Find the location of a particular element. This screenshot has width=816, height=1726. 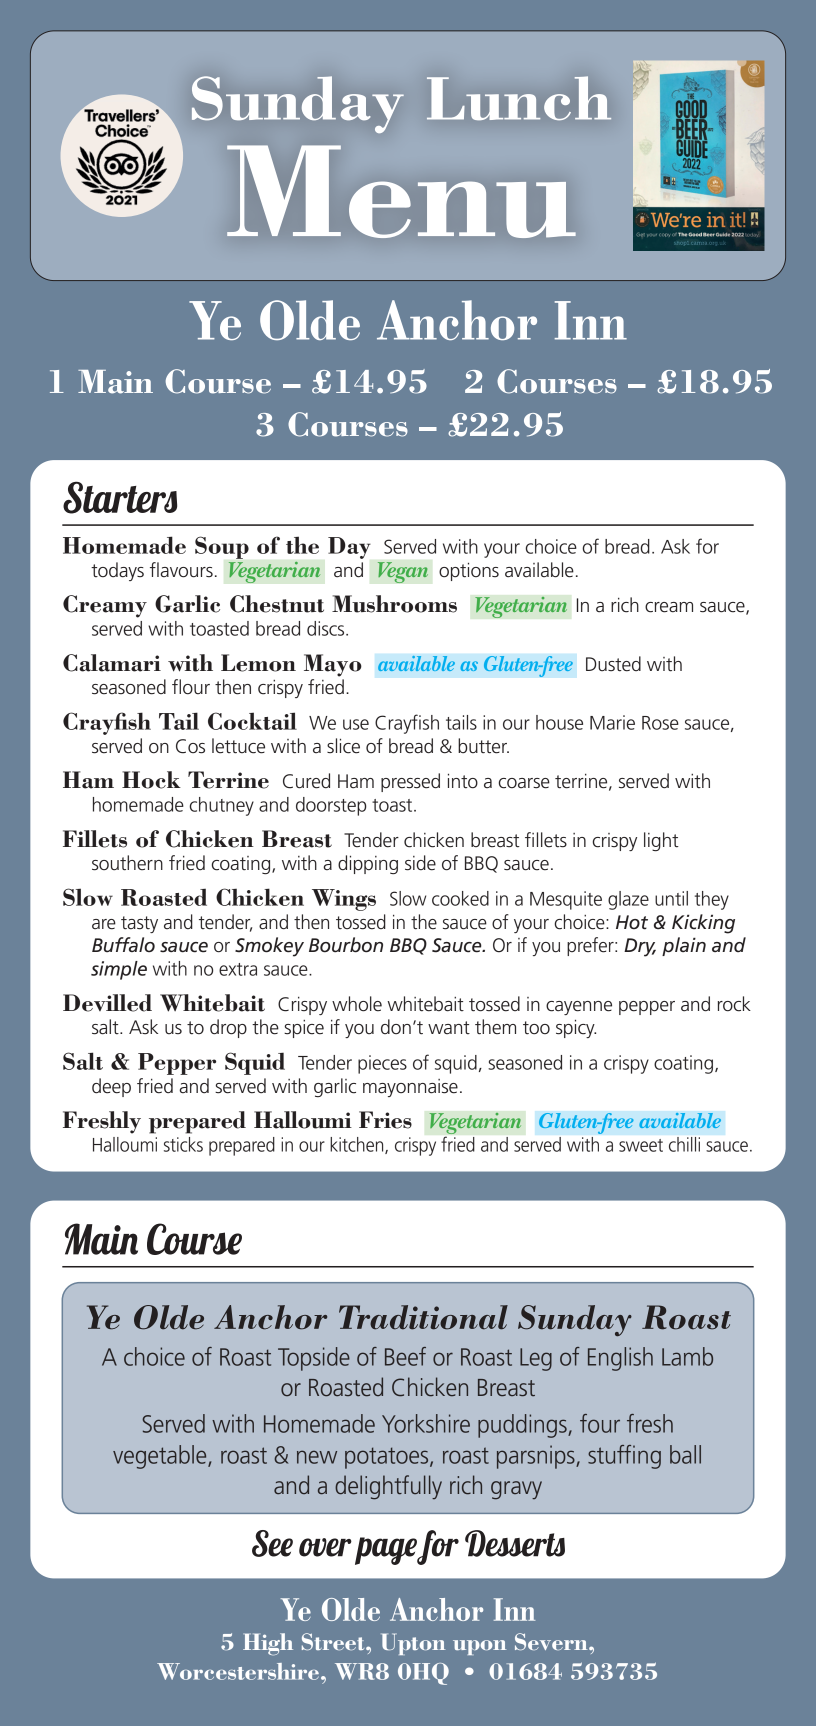

Starters is located at coordinates (120, 497).
